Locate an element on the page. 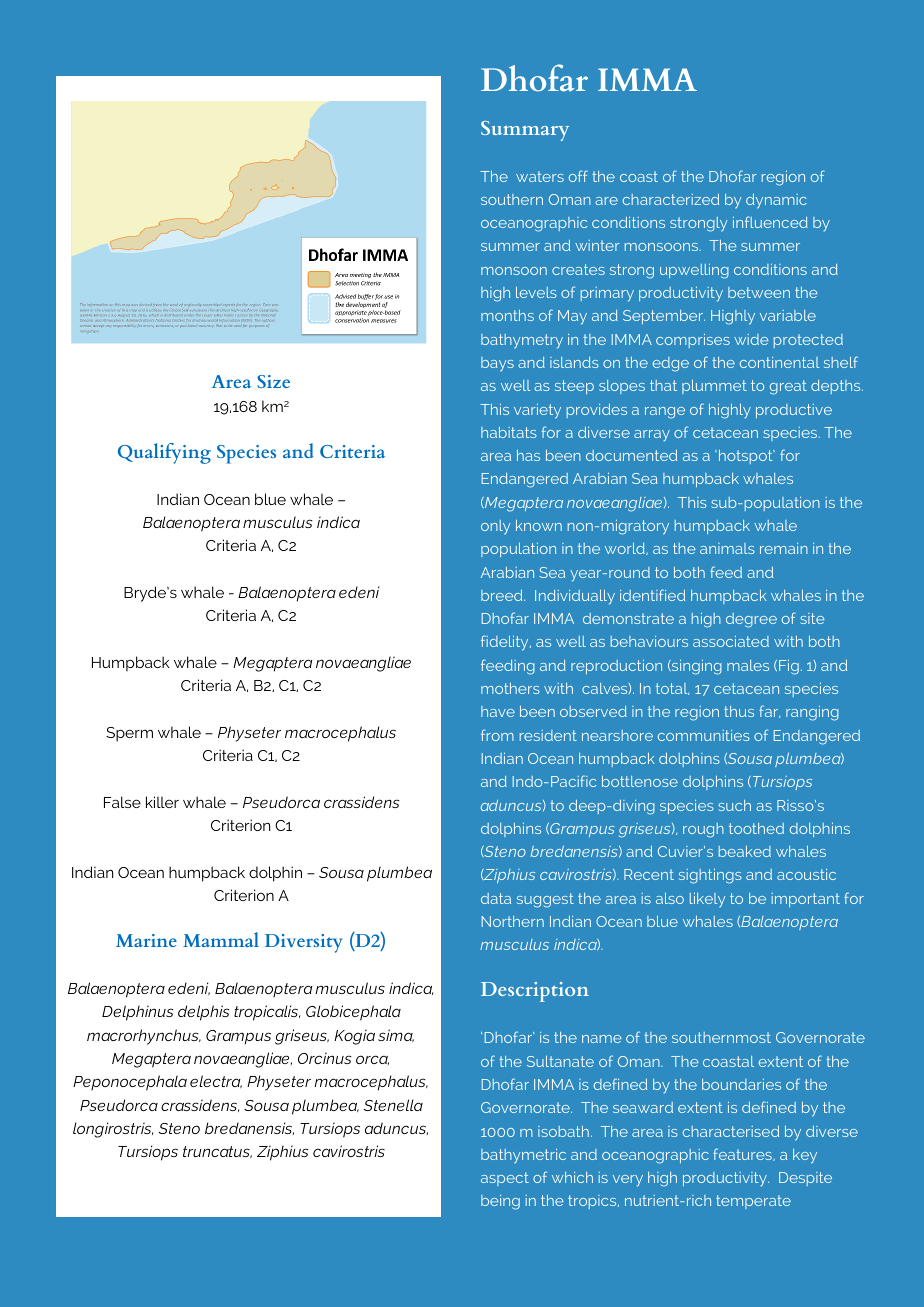 This image has width=924, height=1307. Qualifying is located at coordinates (164, 453).
